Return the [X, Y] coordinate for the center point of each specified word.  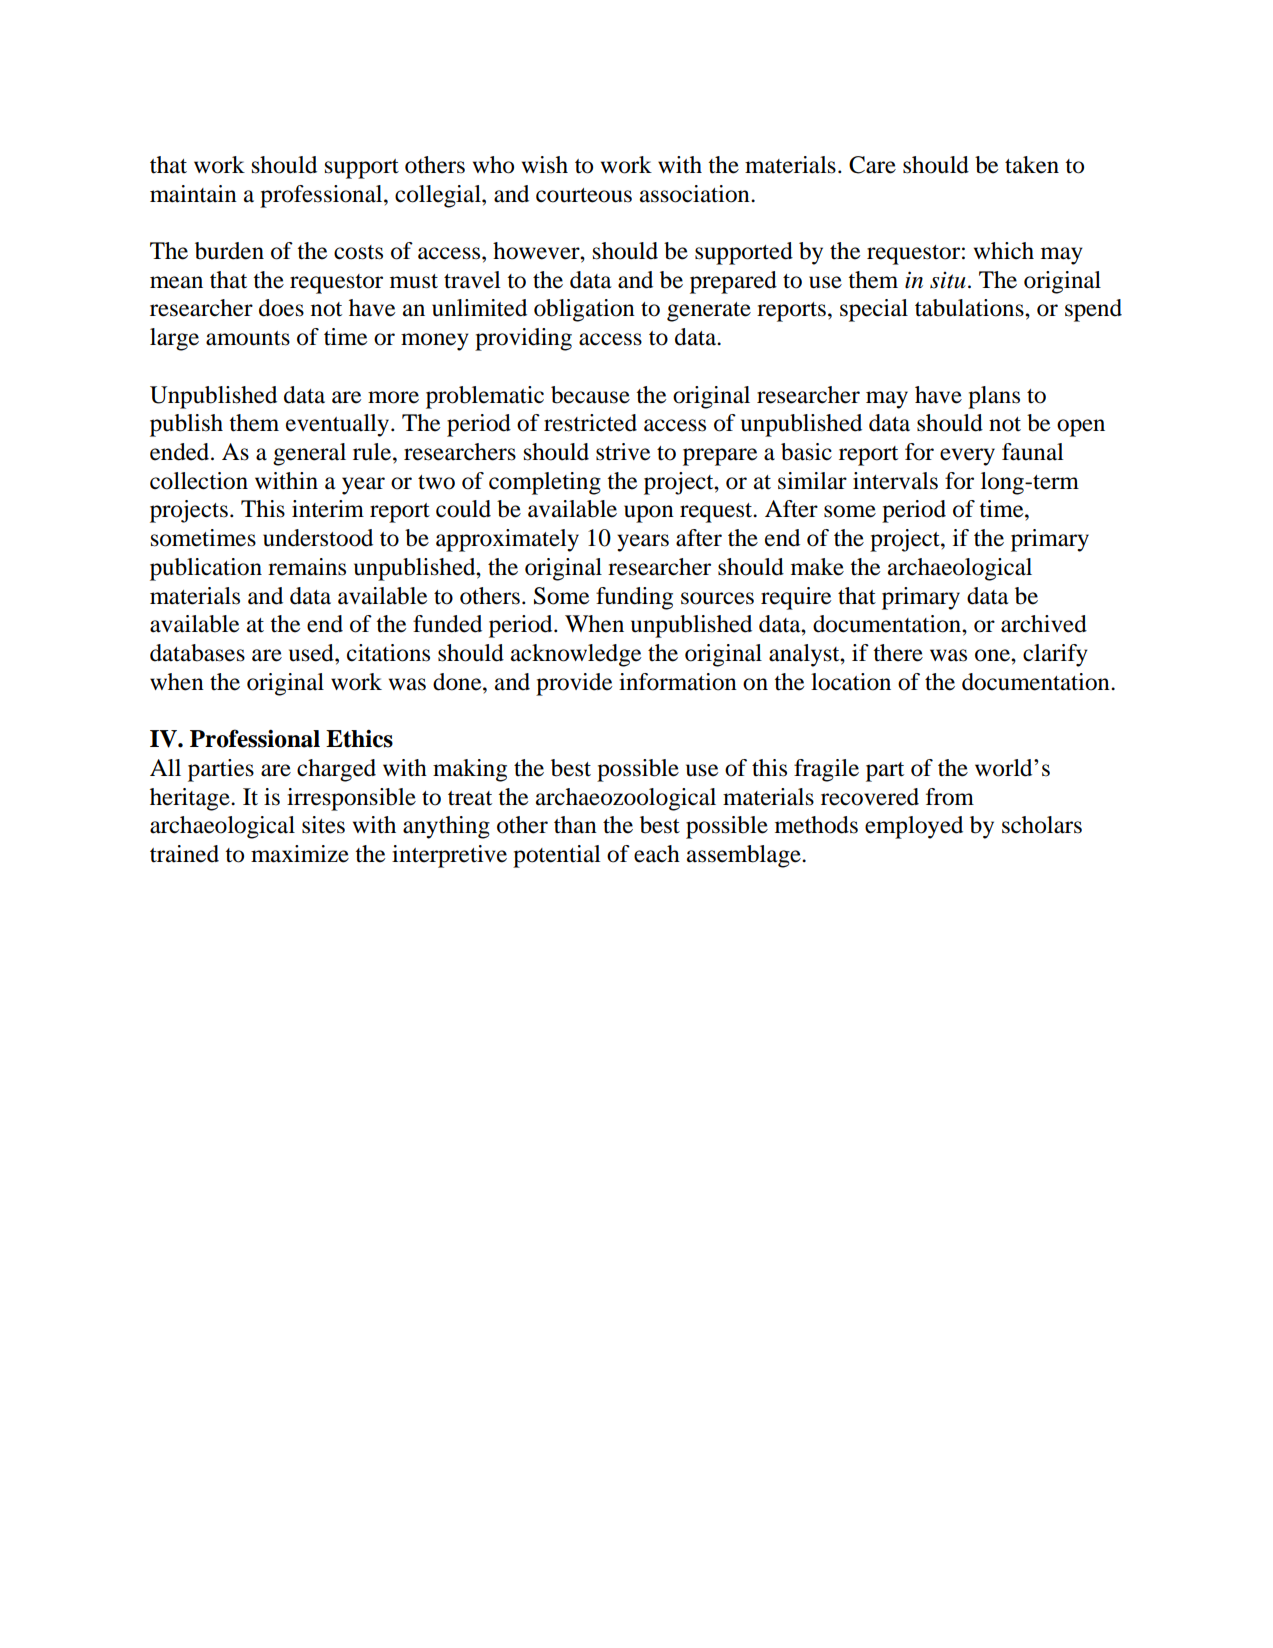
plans [994, 397]
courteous [584, 195]
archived [1044, 624]
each [657, 854]
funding [634, 598]
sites [323, 825]
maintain [193, 194]
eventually [339, 425]
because [590, 395]
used [312, 653]
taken [1032, 165]
